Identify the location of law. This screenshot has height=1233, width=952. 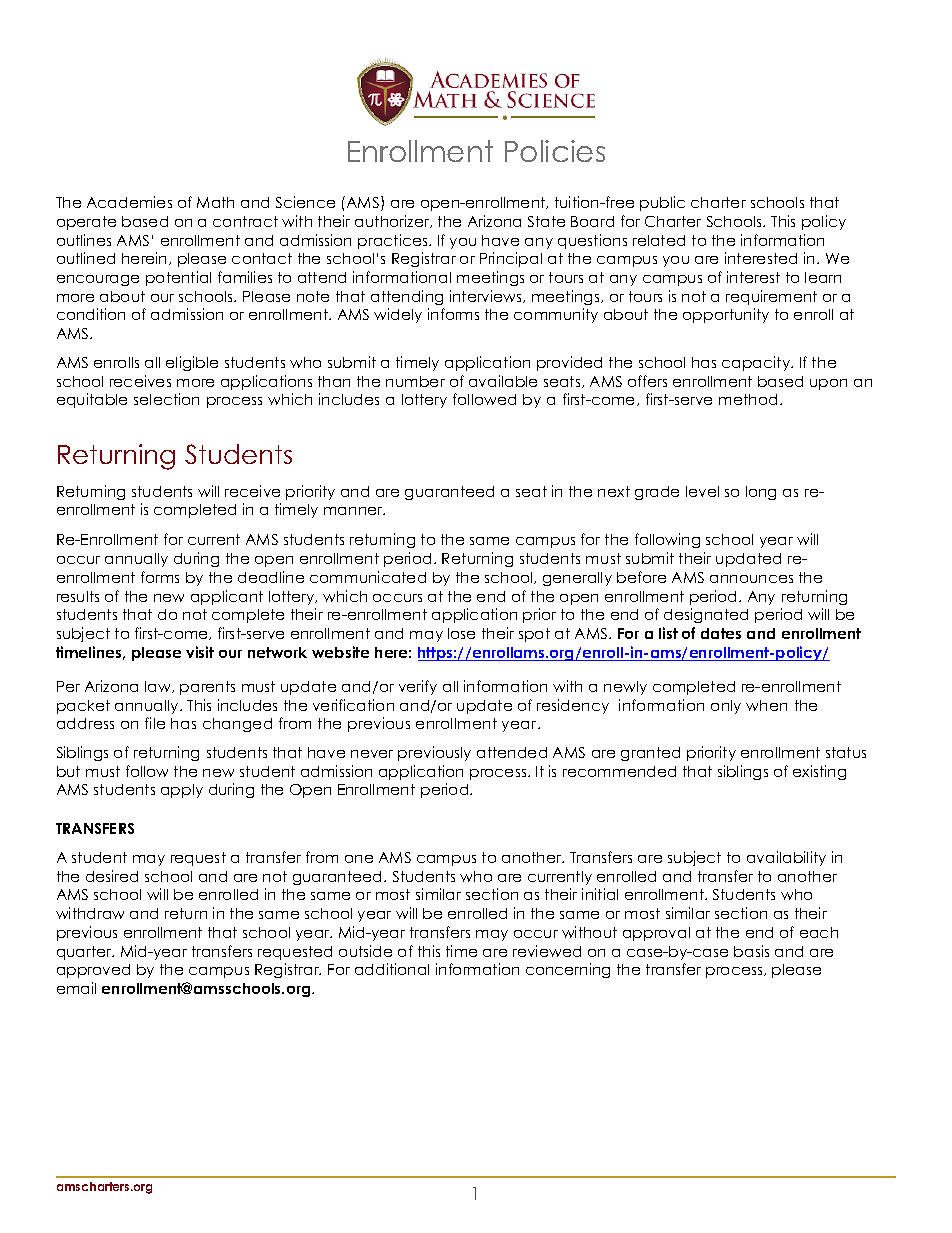
(159, 687).
